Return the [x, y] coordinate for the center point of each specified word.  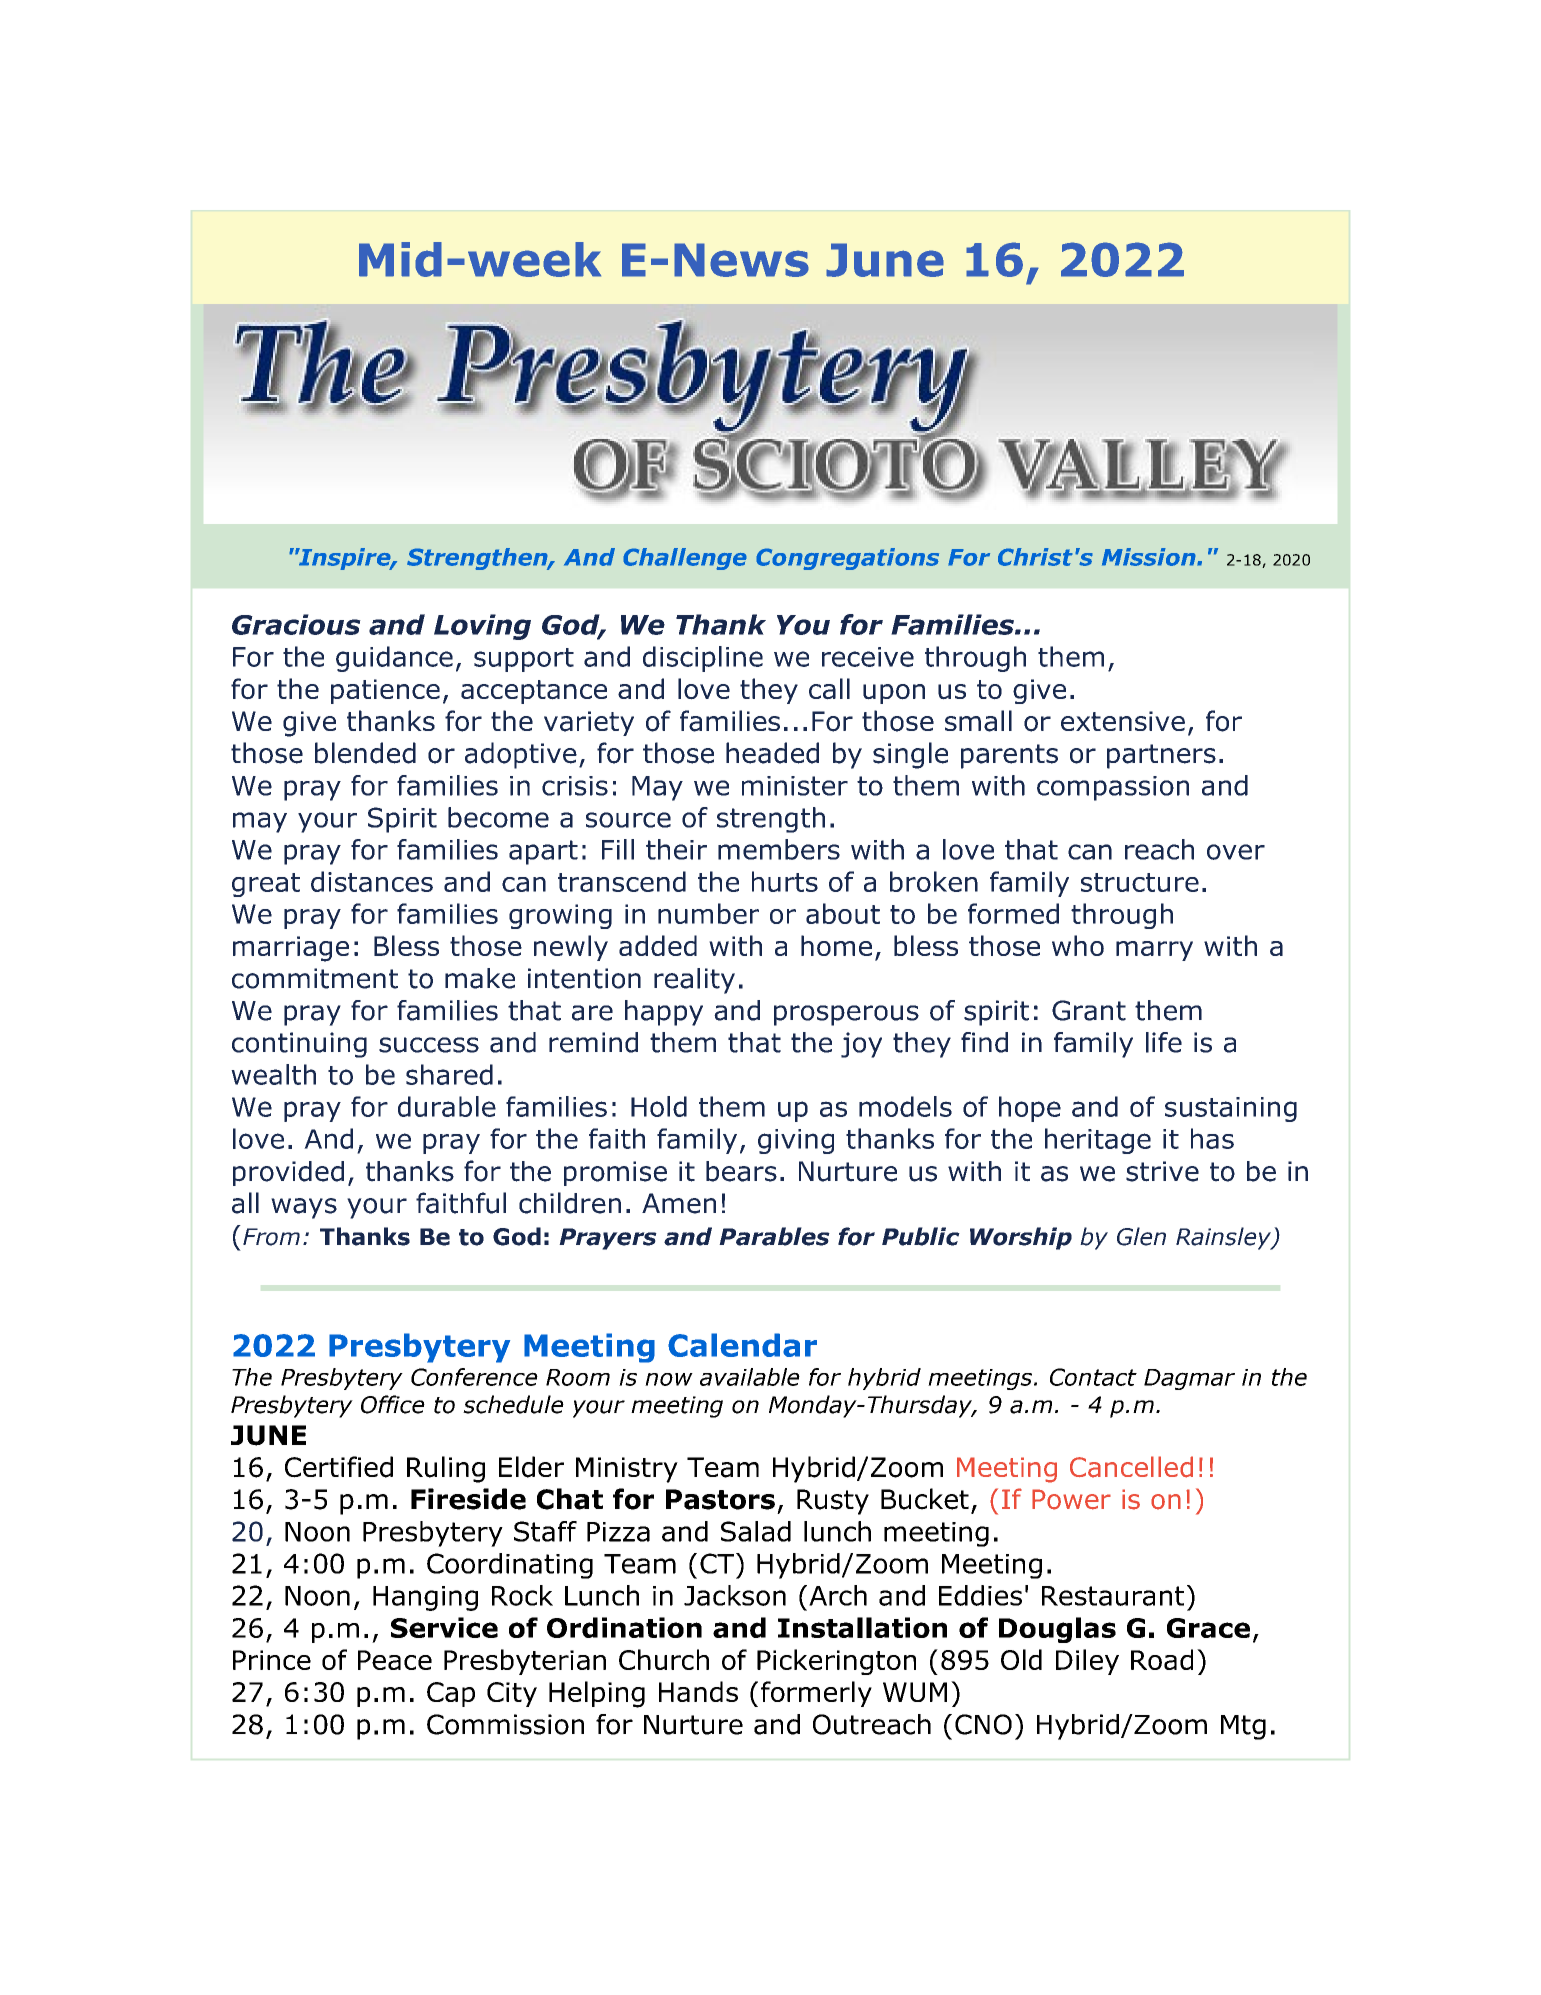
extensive [1123, 721]
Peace [395, 1660]
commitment [315, 978]
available [750, 1377]
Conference [474, 1377]
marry [1154, 951]
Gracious [296, 624]
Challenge [685, 559]
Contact [1093, 1377]
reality [694, 981]
